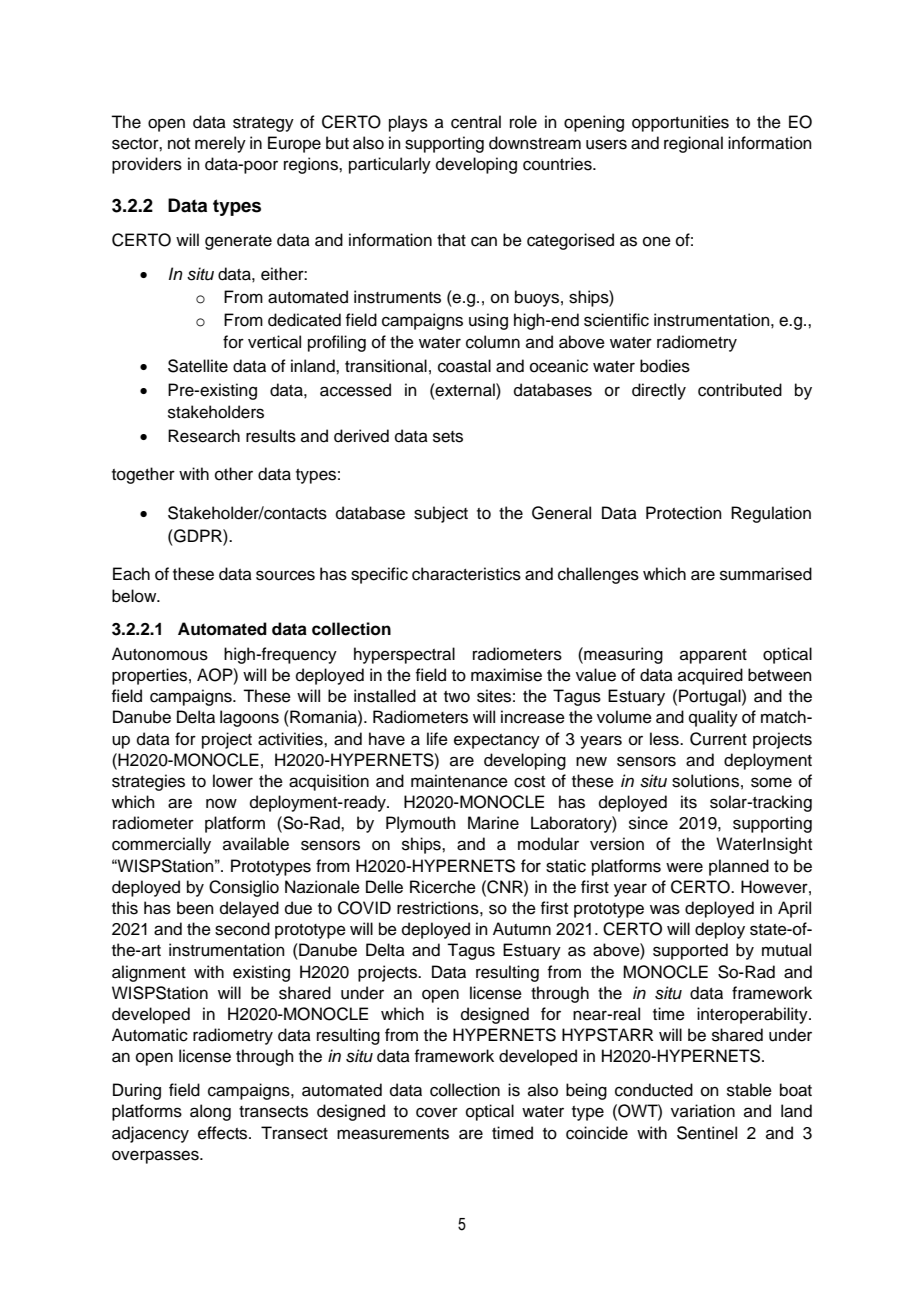 This page has height=1308, width=924. What do you see at coordinates (210, 1112) in the page?
I see `along` at bounding box center [210, 1112].
